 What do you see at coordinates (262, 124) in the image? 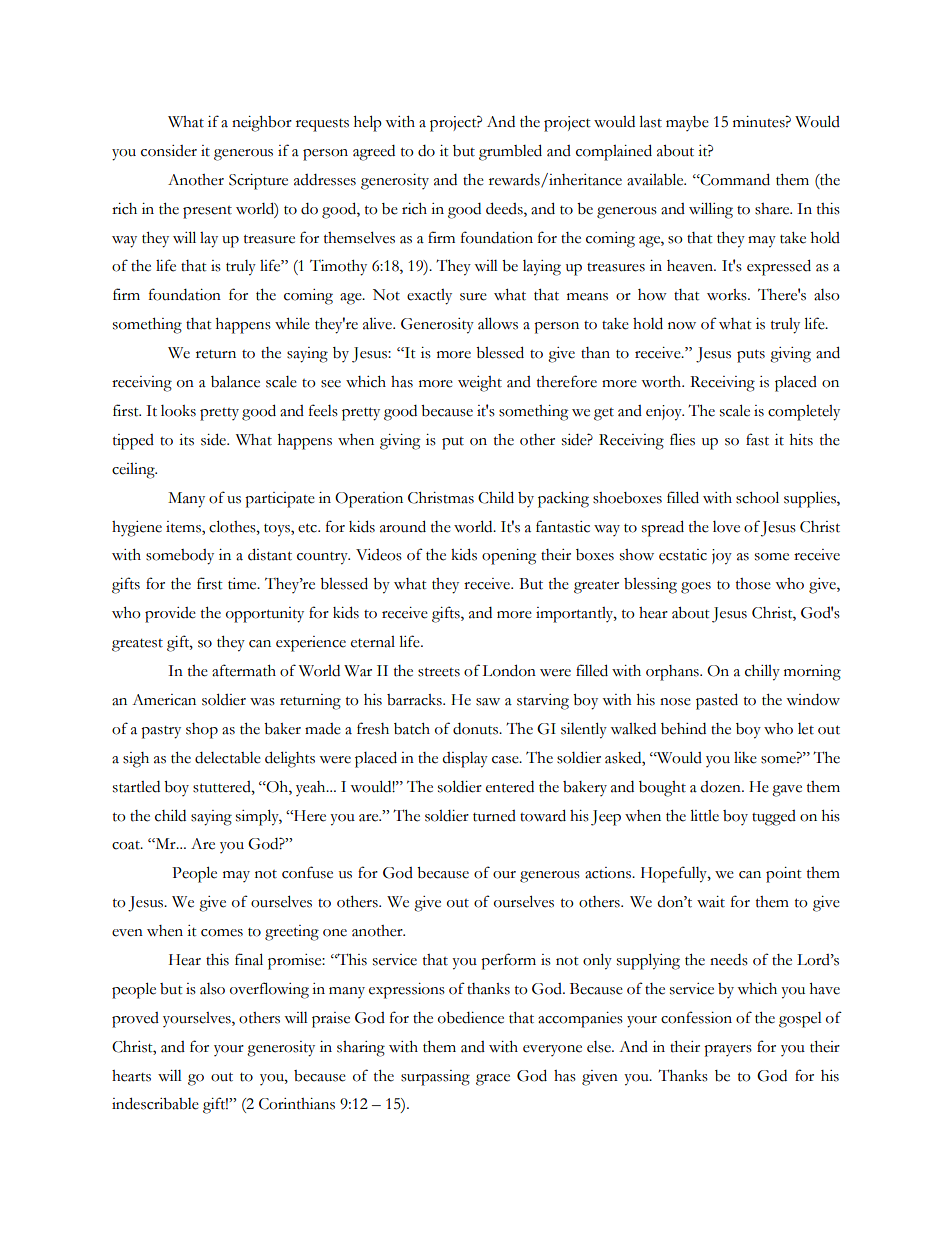
I see `neighbor` at bounding box center [262, 124].
